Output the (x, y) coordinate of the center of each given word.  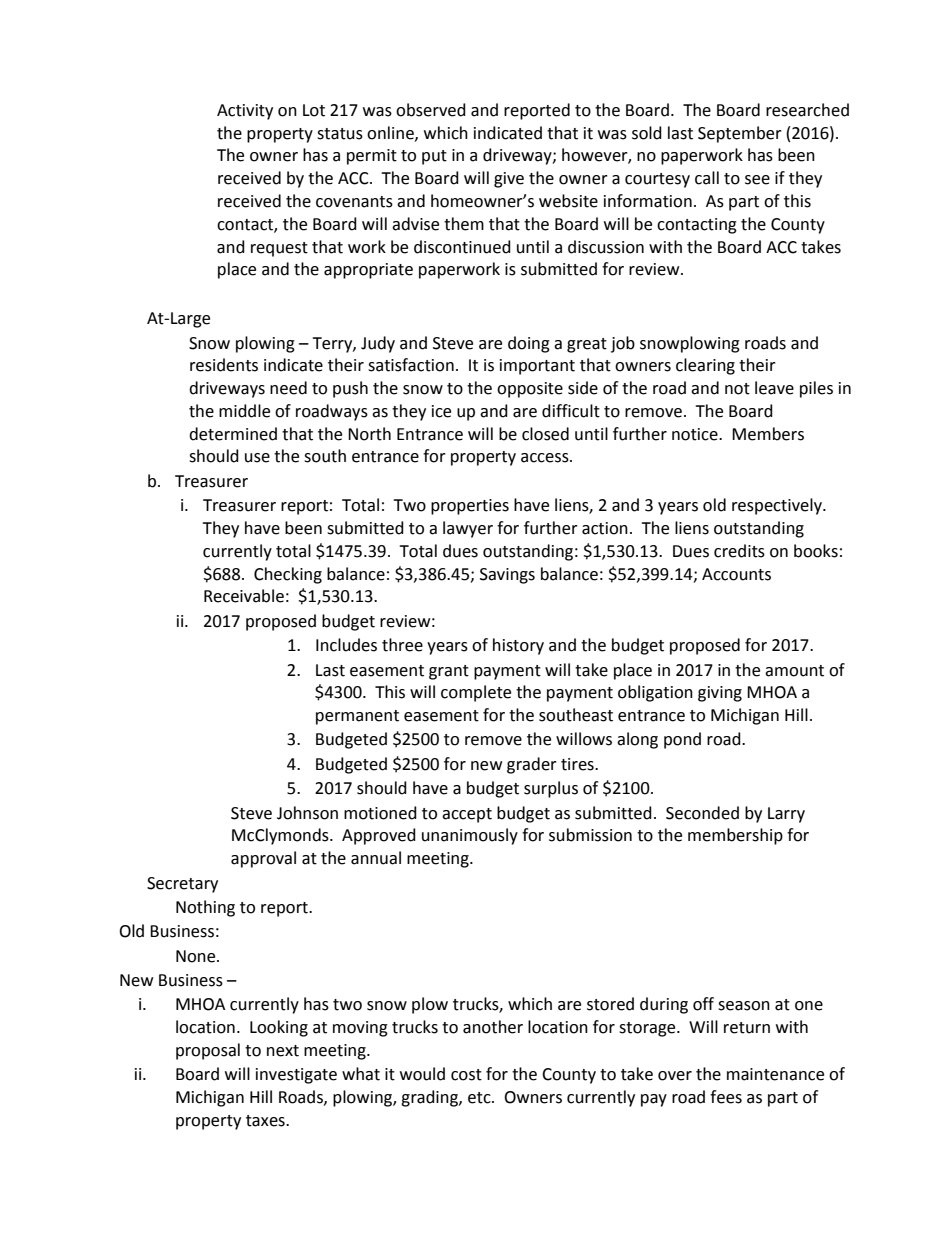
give (509, 180)
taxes (266, 1121)
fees (726, 1097)
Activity (245, 112)
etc (480, 1098)
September (740, 134)
